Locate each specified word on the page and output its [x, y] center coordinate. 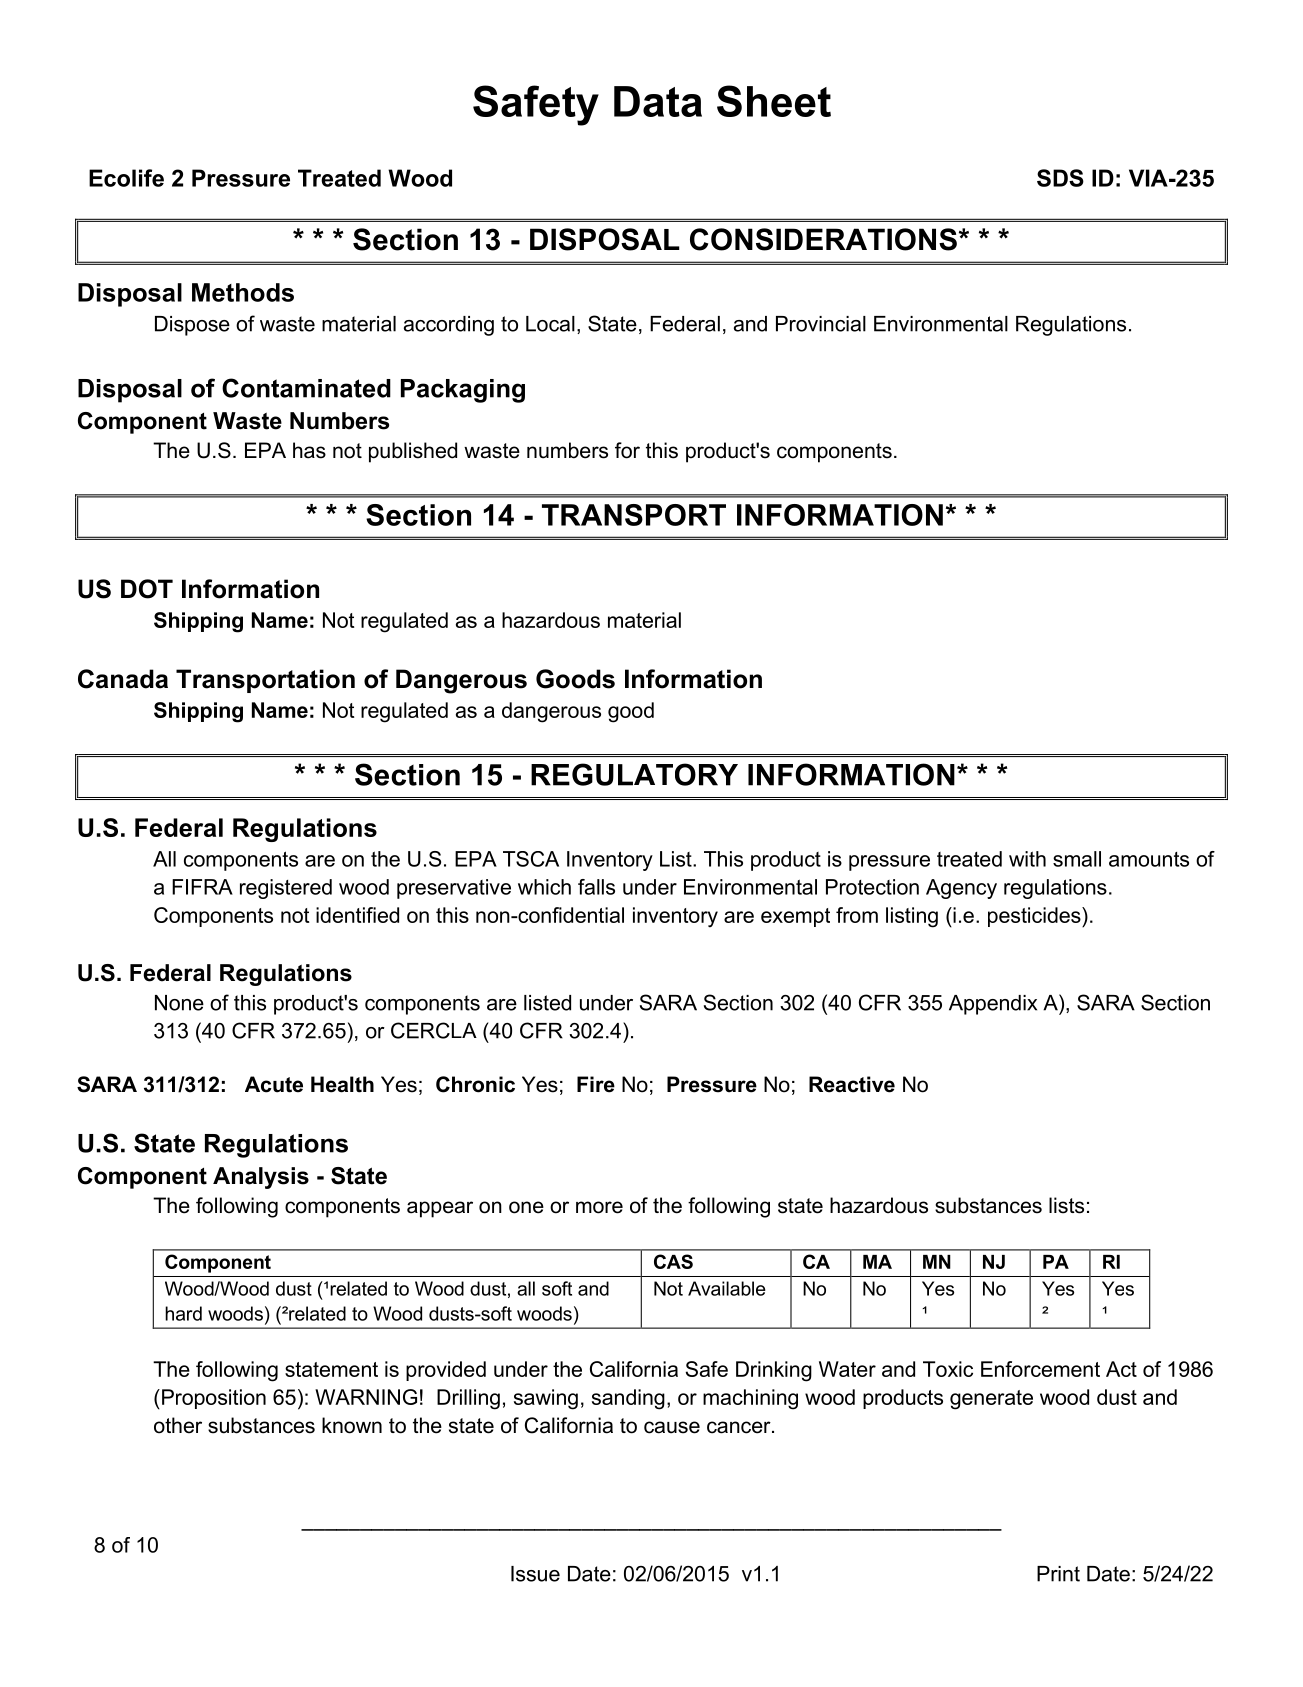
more [599, 1207]
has [309, 450]
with [1027, 859]
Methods [243, 292]
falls [596, 887]
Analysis [261, 1178]
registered [286, 889]
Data [658, 101]
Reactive [852, 1084]
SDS [1060, 178]
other [178, 1425]
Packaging [463, 391]
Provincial [821, 324]
